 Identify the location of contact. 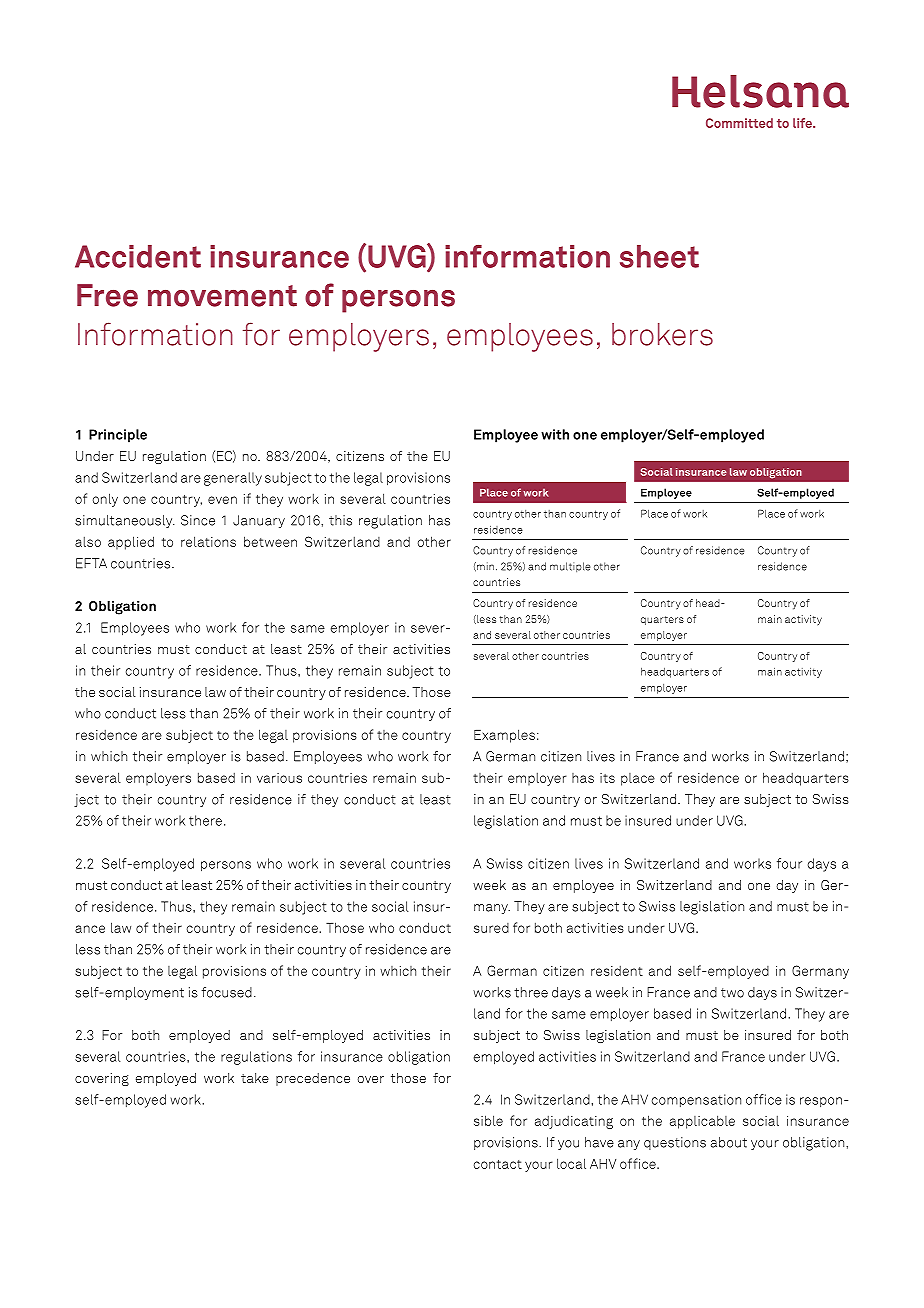
(498, 1164).
